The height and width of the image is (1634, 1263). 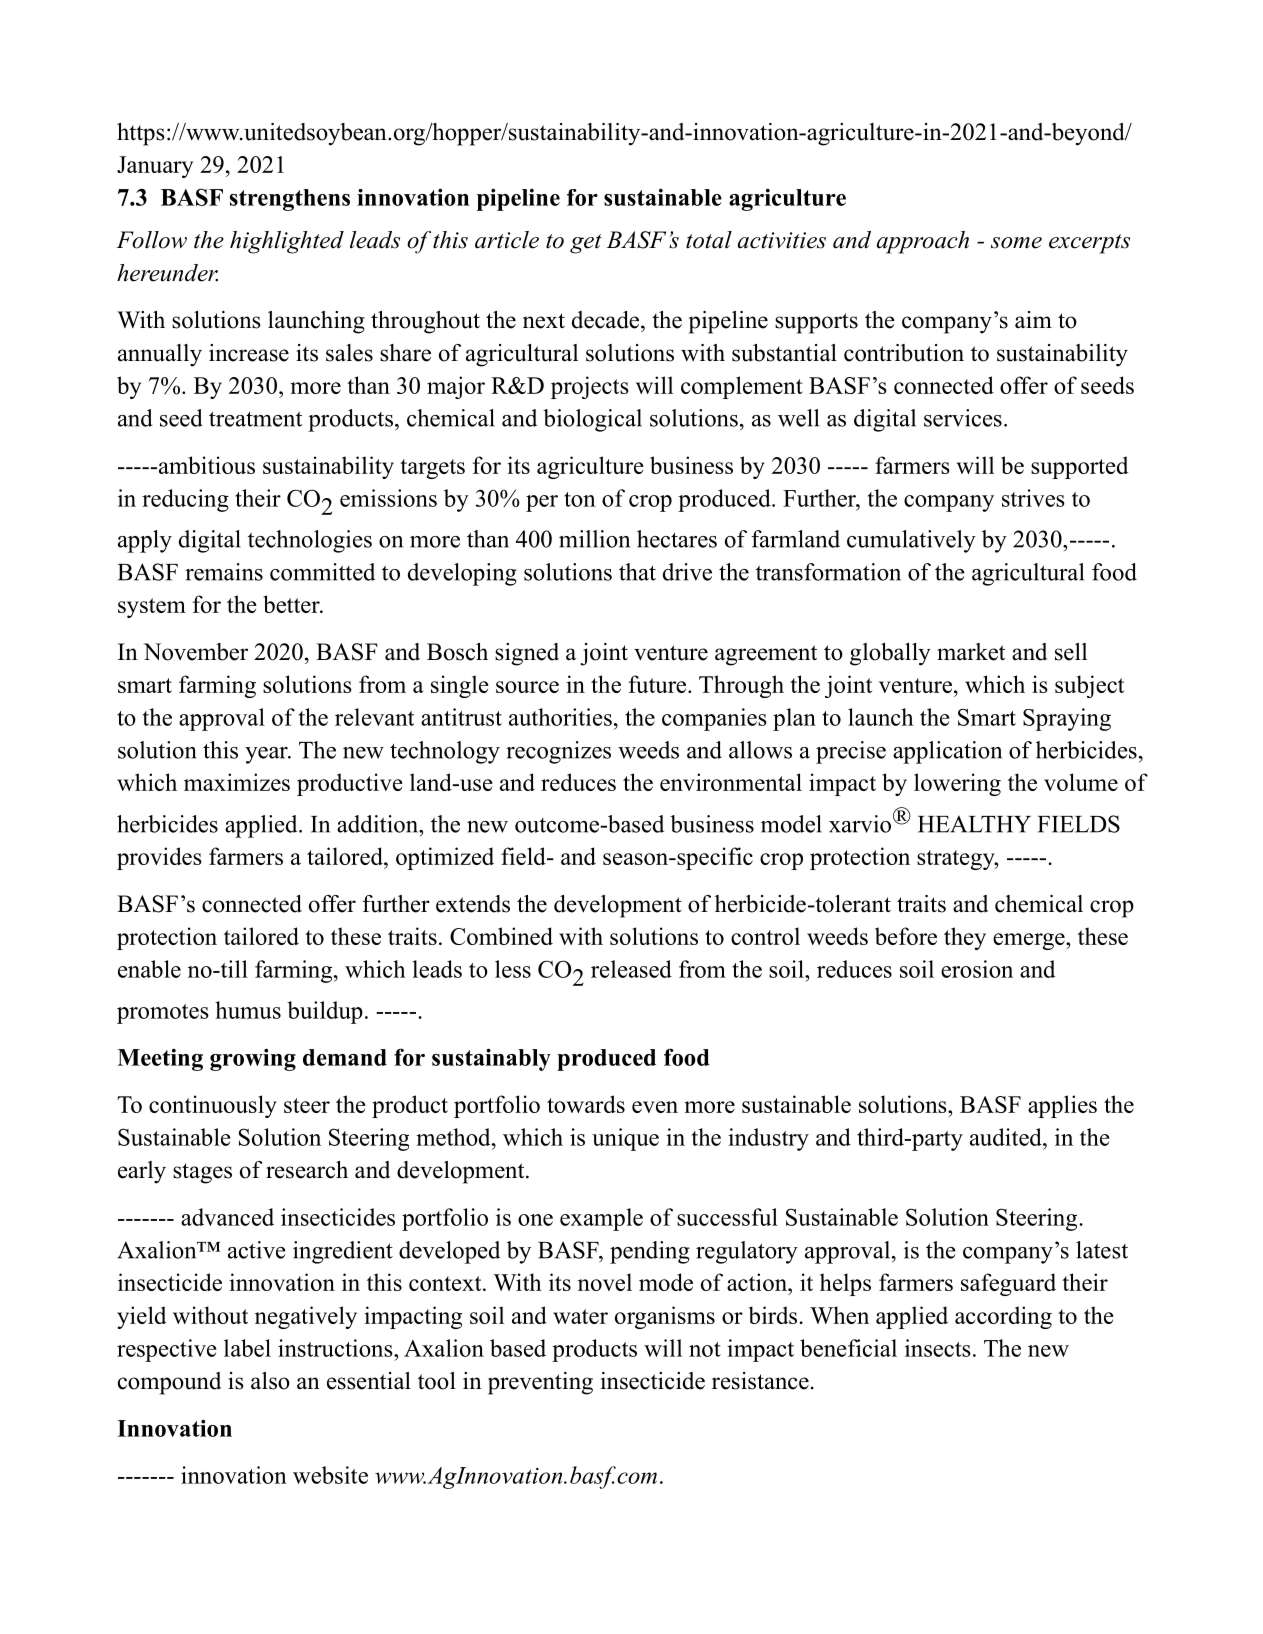 What do you see at coordinates (709, 240) in the image?
I see `total` at bounding box center [709, 240].
